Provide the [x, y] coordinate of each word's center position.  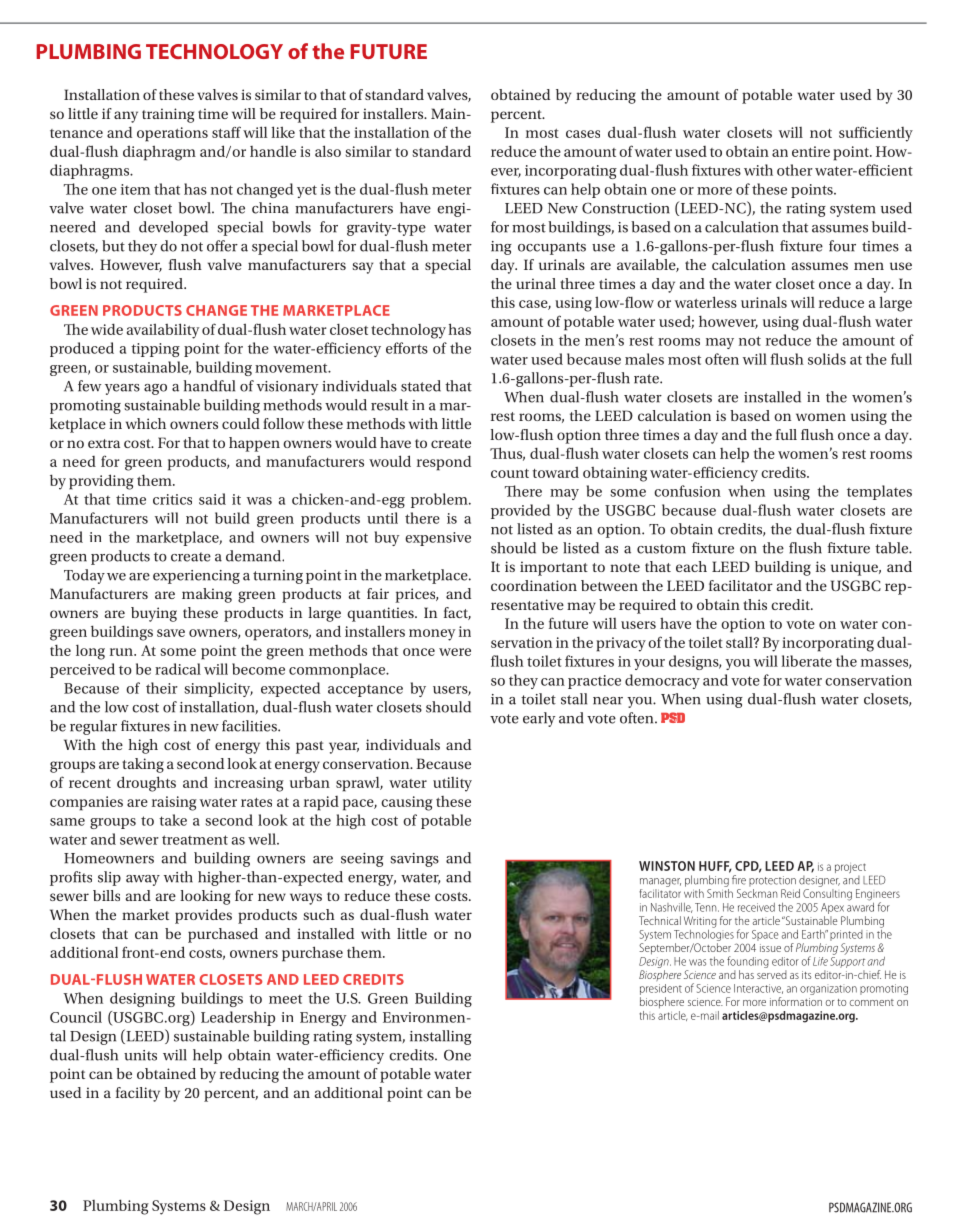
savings [414, 860]
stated [421, 386]
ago [155, 389]
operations [172, 134]
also [328, 151]
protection [772, 881]
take [173, 820]
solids [827, 359]
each [691, 566]
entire [811, 151]
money [432, 635]
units [140, 1055]
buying [154, 614]
